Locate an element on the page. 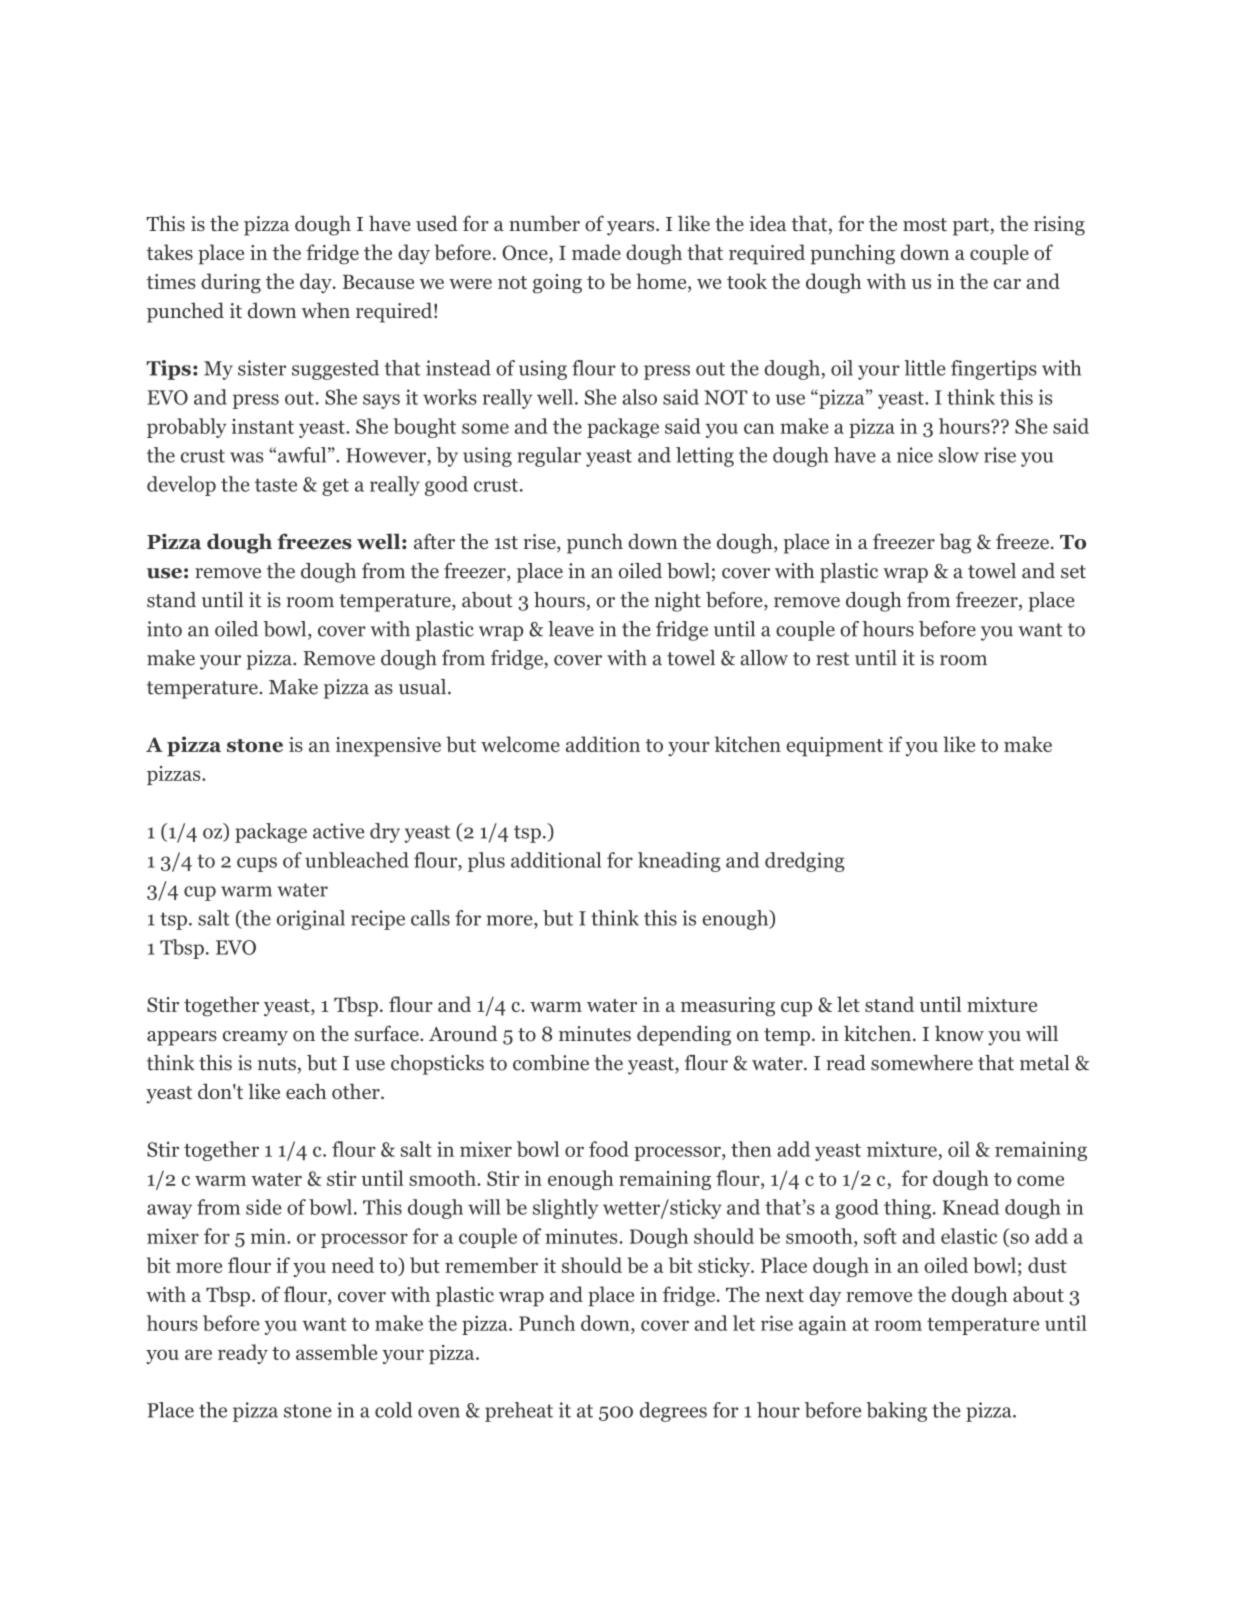 The height and width of the page is (1613, 1246). measuring is located at coordinates (728, 1007).
